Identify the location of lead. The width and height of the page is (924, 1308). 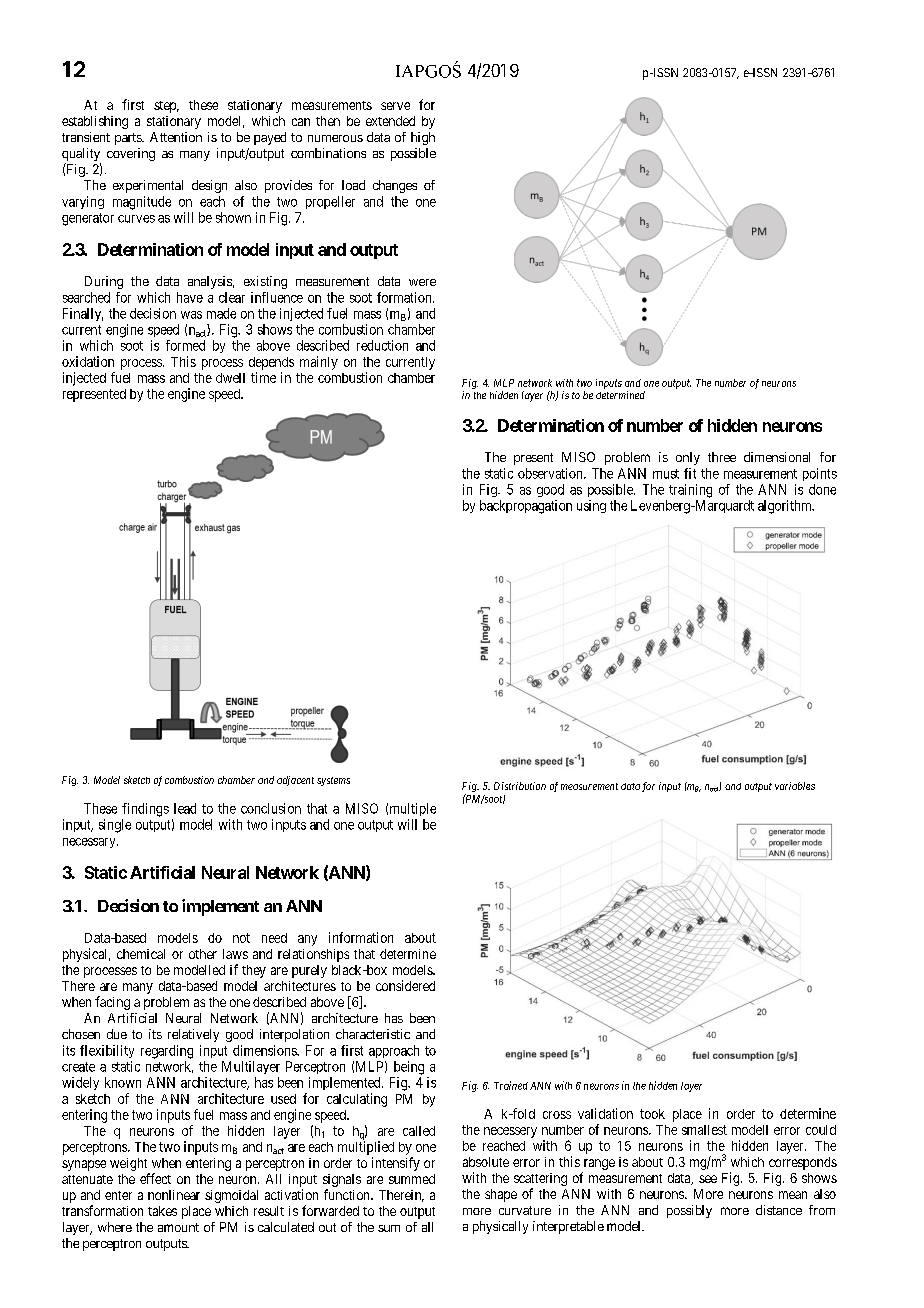
(185, 808).
